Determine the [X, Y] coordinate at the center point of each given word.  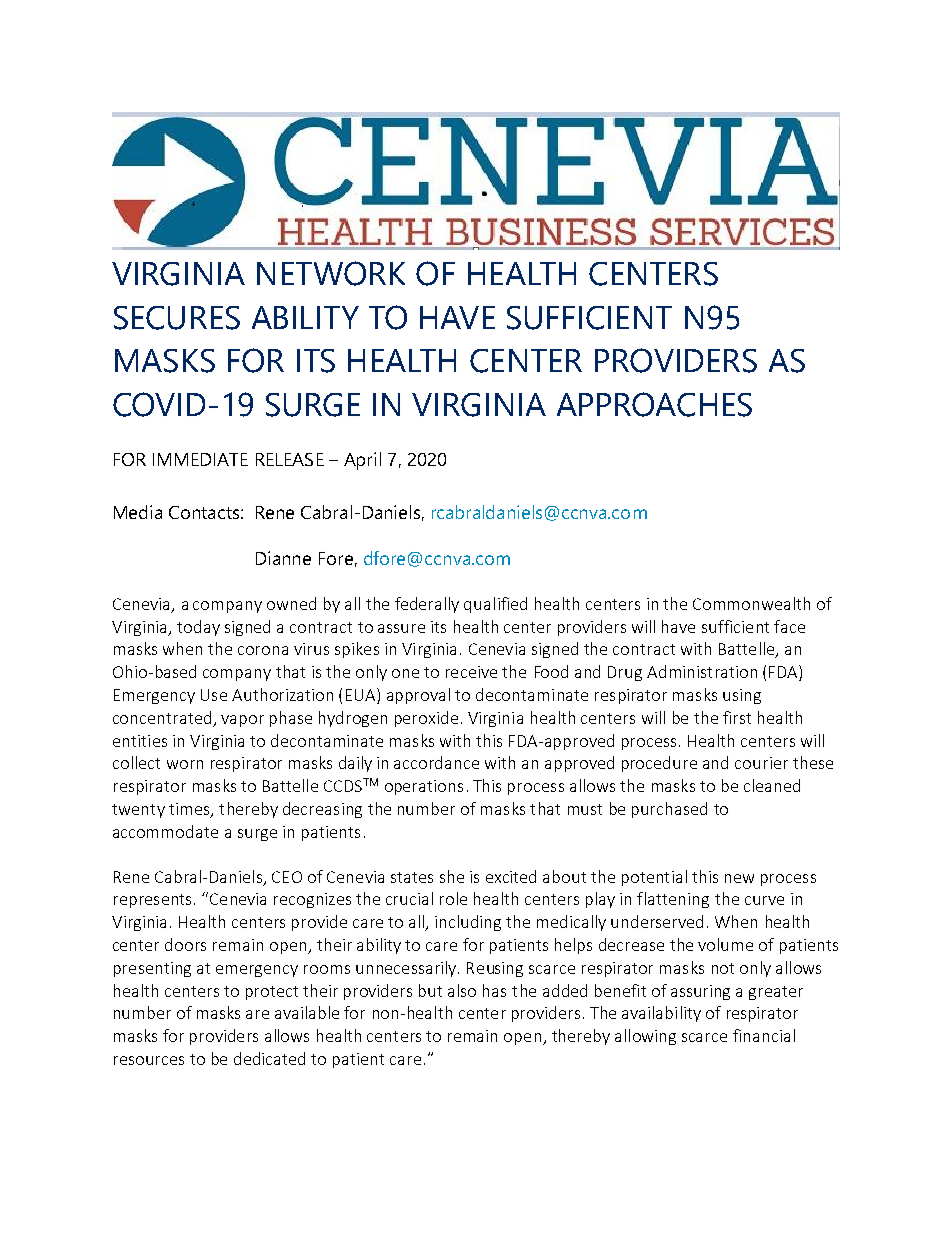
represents [152, 901]
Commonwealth [751, 603]
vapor [242, 721]
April [362, 461]
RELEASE [290, 459]
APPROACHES [654, 404]
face [789, 626]
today [198, 628]
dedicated [269, 1058]
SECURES [177, 318]
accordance [436, 762]
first [737, 717]
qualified [495, 605]
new [739, 878]
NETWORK [331, 273]
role [453, 898]
